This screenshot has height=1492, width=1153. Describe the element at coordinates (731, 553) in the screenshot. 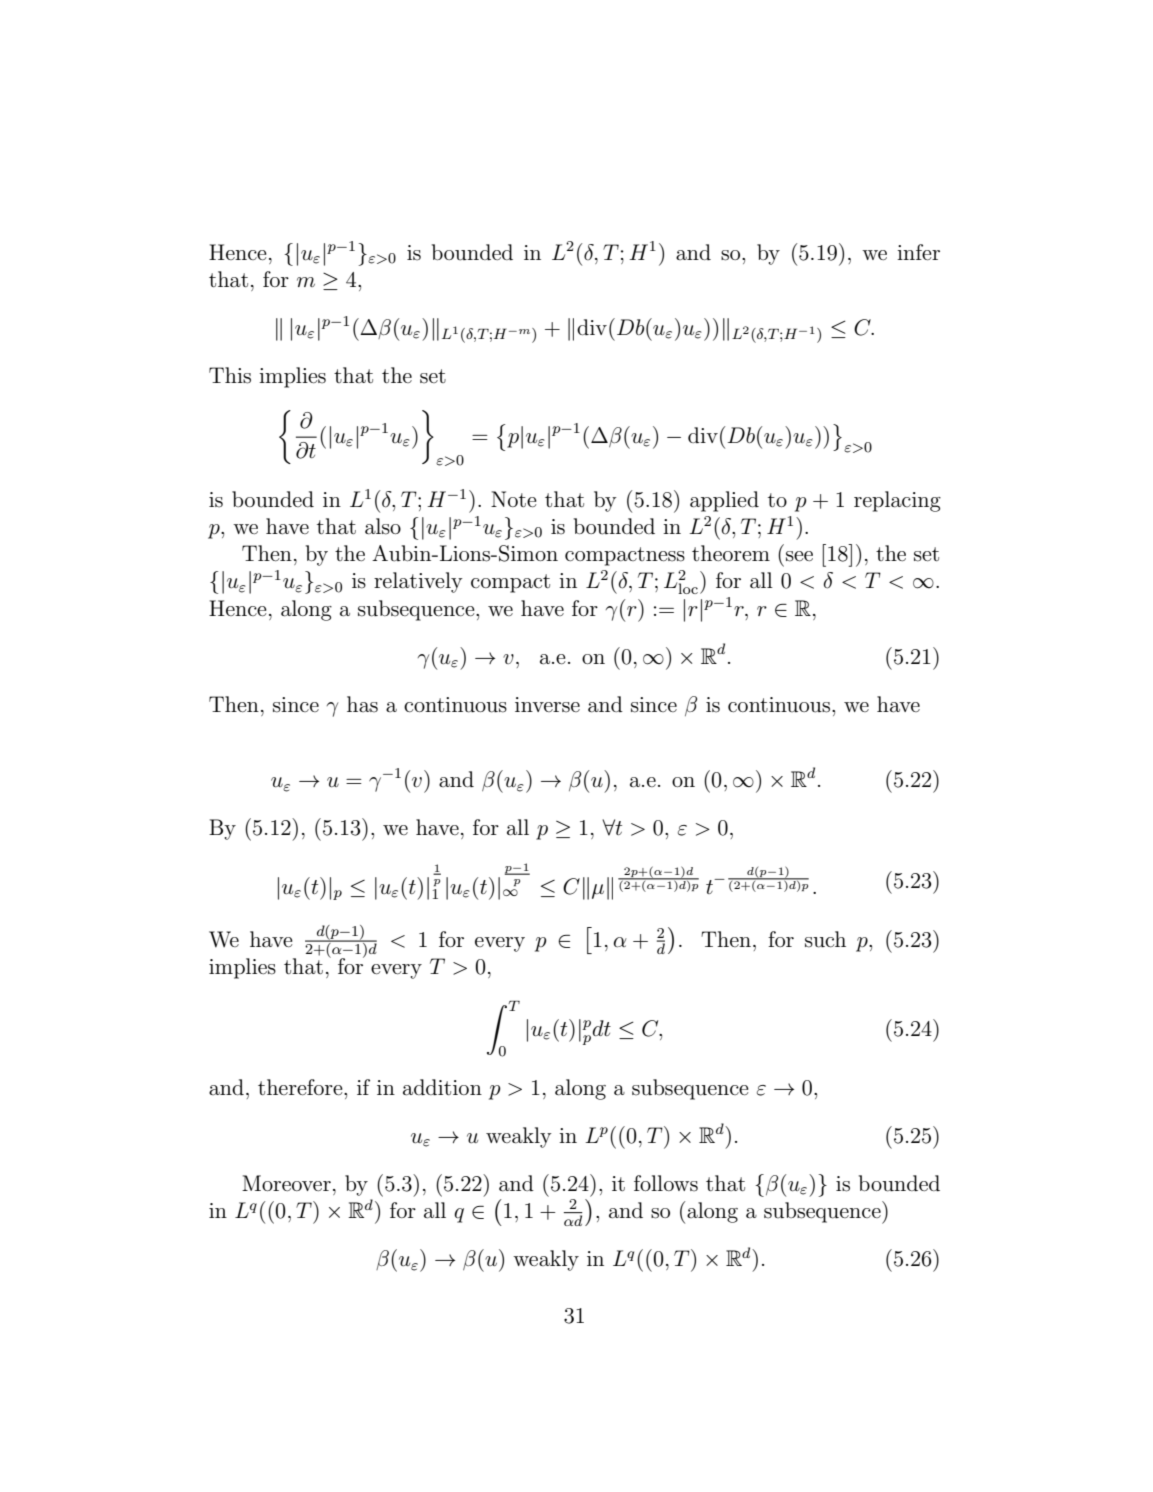

I see `theorem` at that location.
